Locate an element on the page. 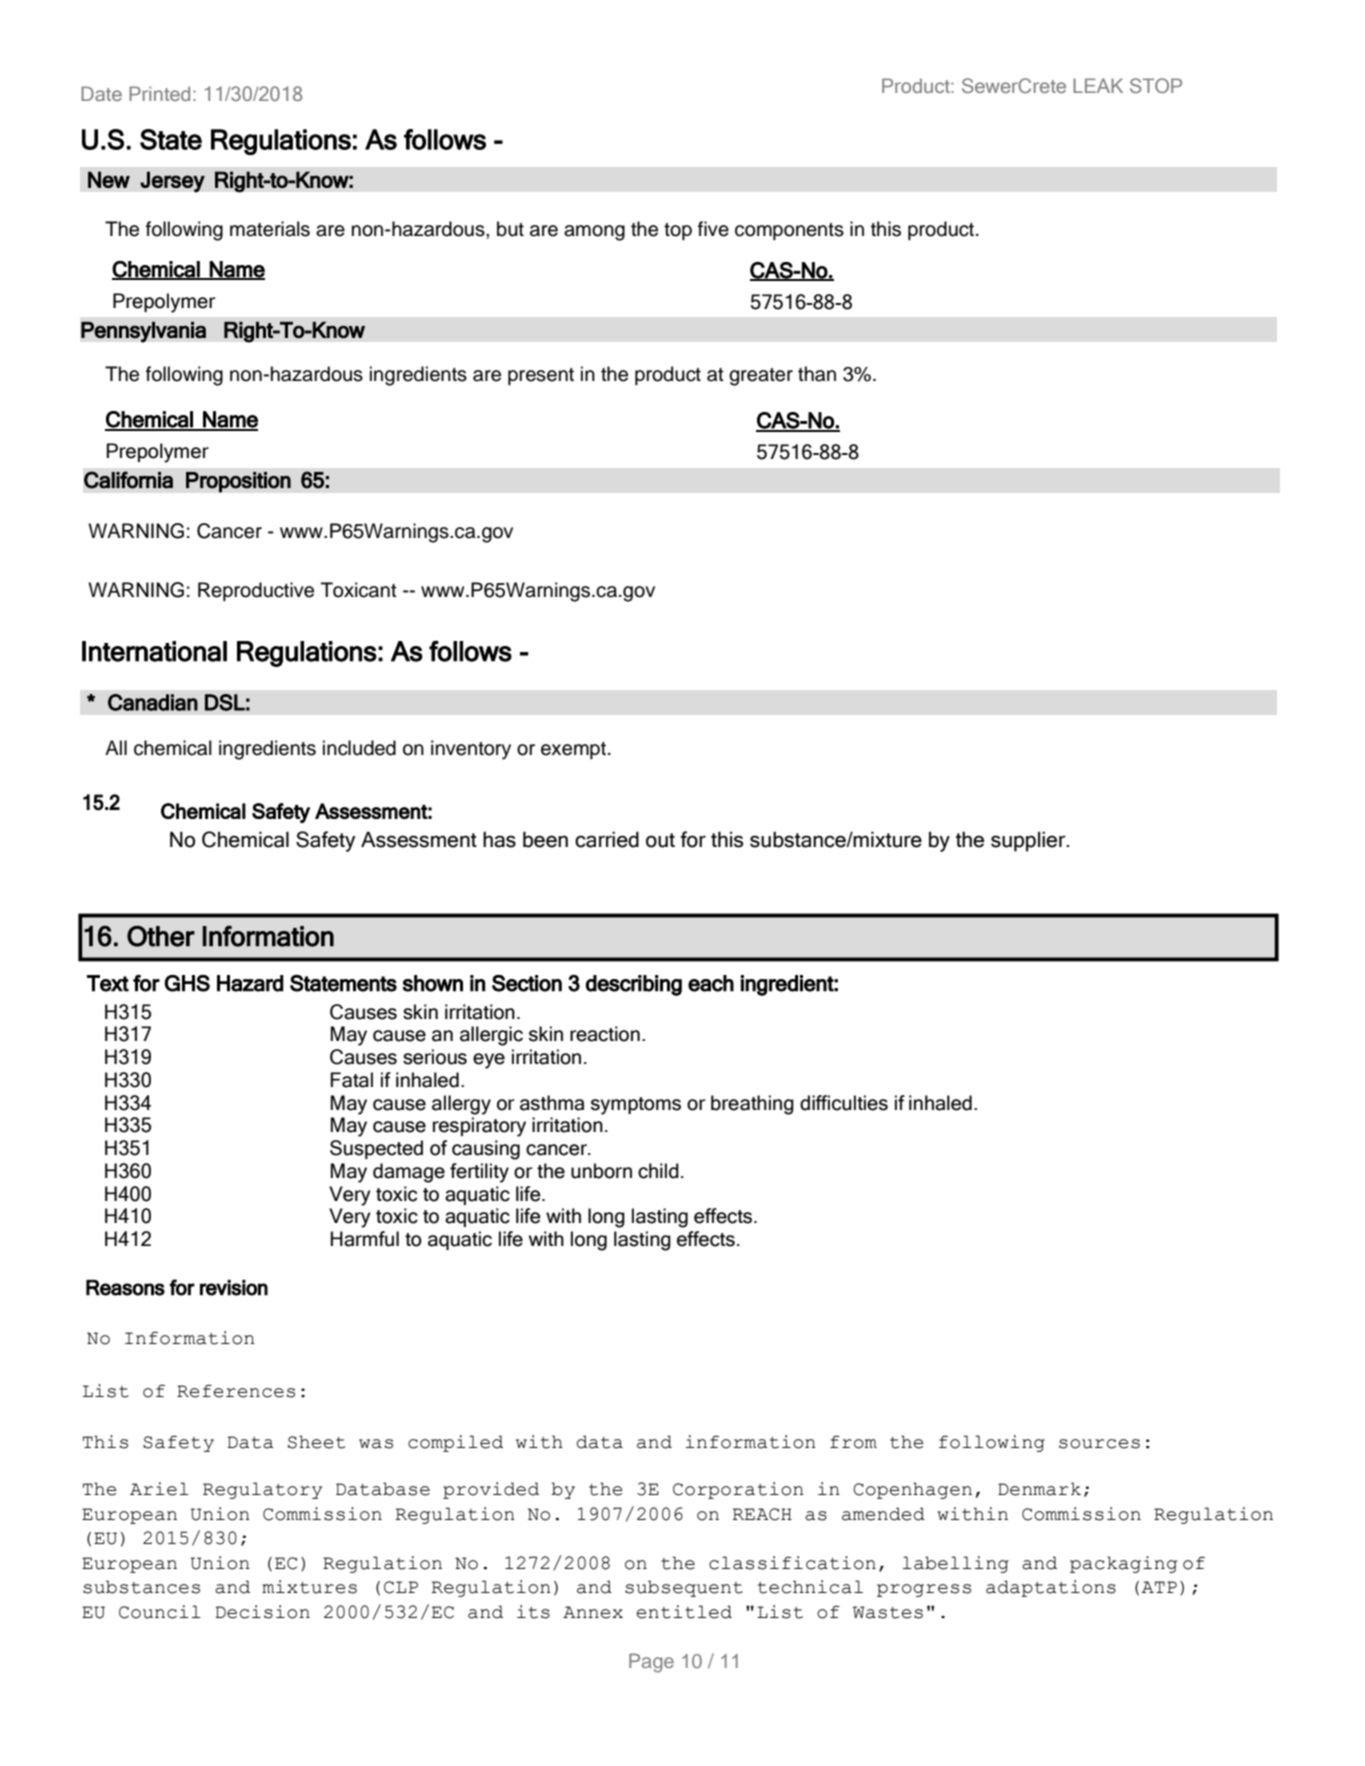 Image resolution: width=1365 pixels, height=1766 pixels. LEAK is located at coordinates (1098, 85).
